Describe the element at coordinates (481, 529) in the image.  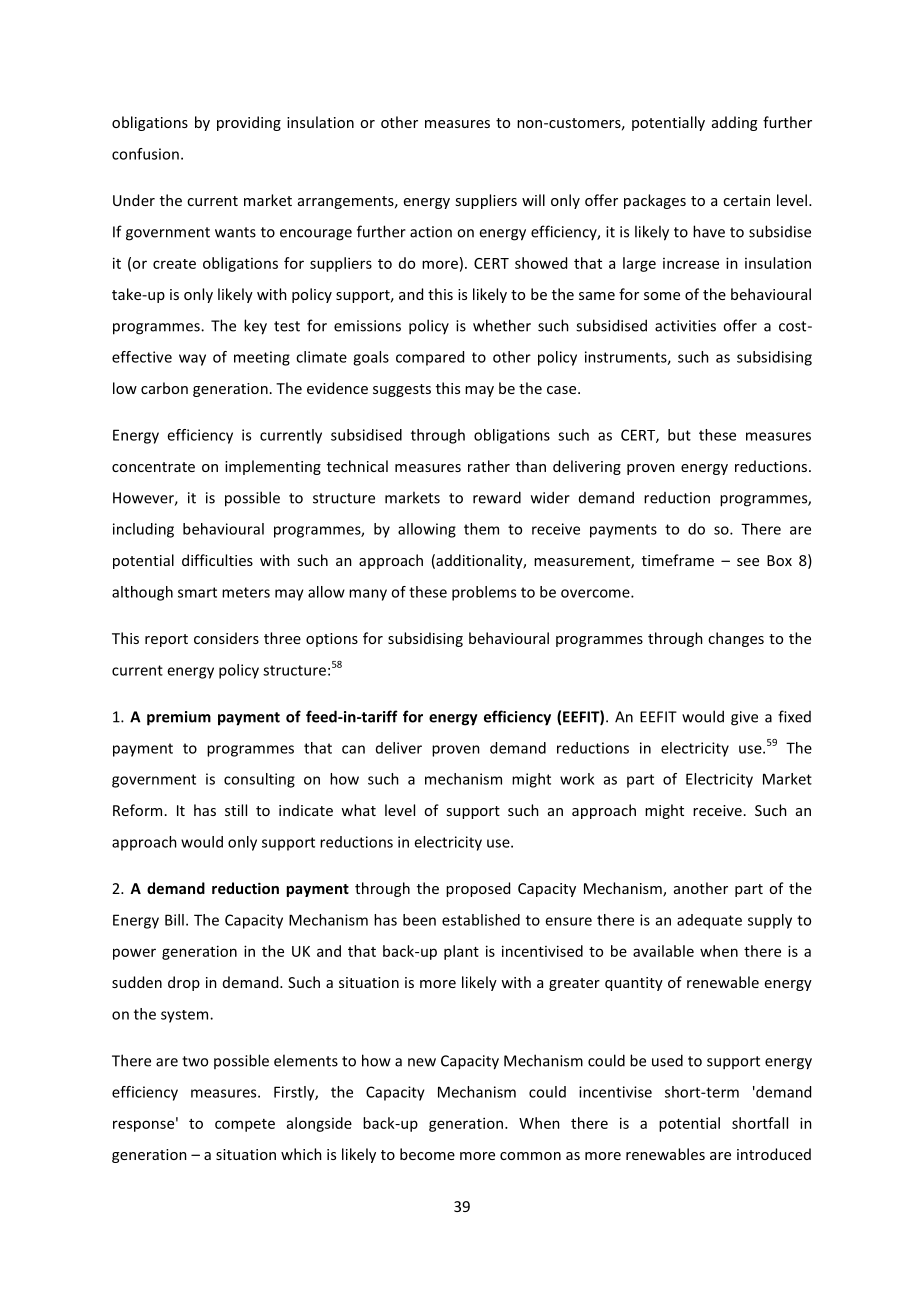
I see `them` at that location.
